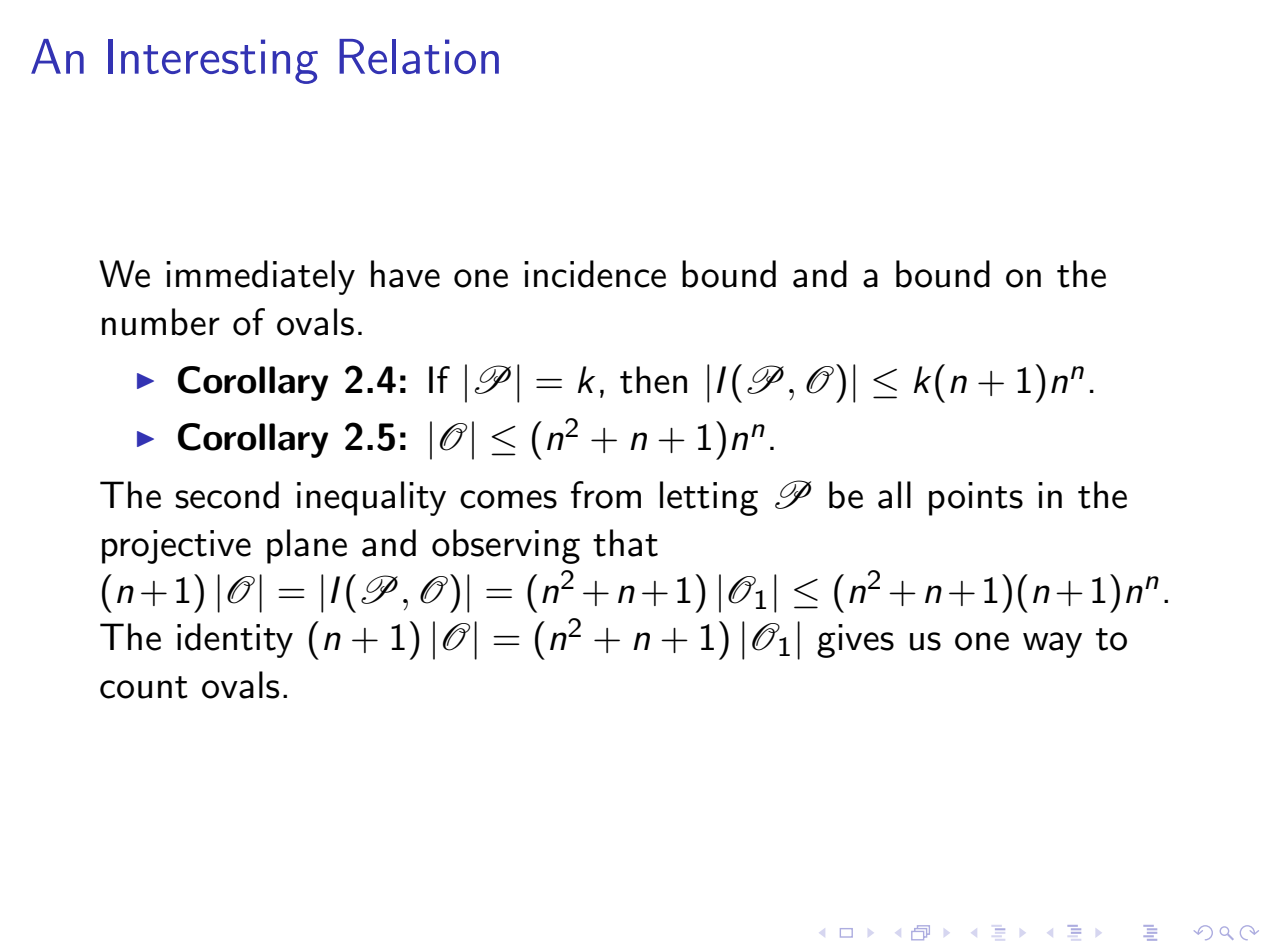 This screenshot has width=1271, height=952. I want to click on gives, so click(855, 641).
